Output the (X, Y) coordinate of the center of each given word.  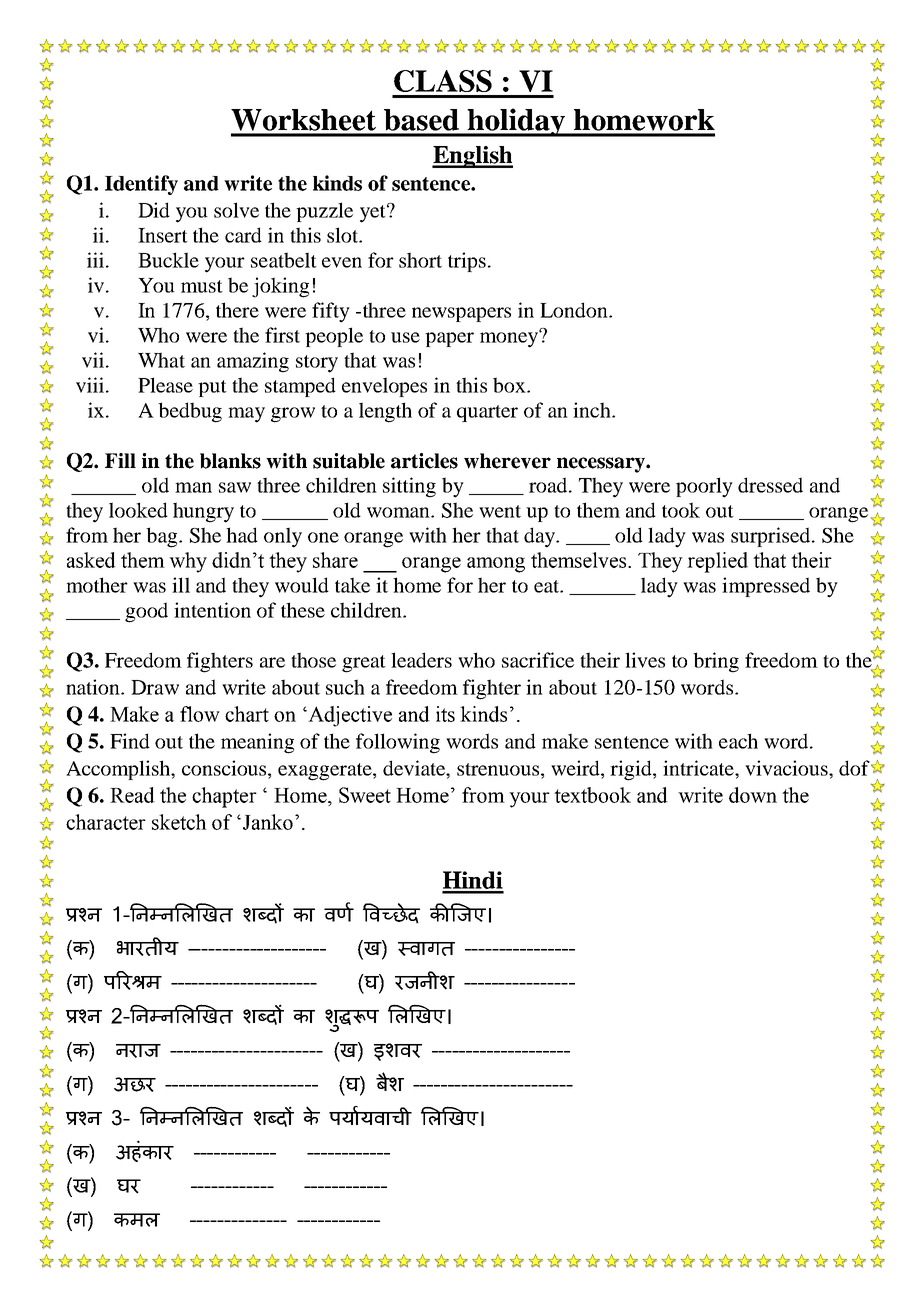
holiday (516, 122)
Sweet (365, 795)
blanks (230, 461)
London (575, 310)
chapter (224, 797)
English (472, 157)
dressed (770, 485)
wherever (507, 461)
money (510, 339)
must (202, 286)
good (146, 612)
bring (716, 662)
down (753, 795)
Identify (141, 185)
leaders (421, 660)
